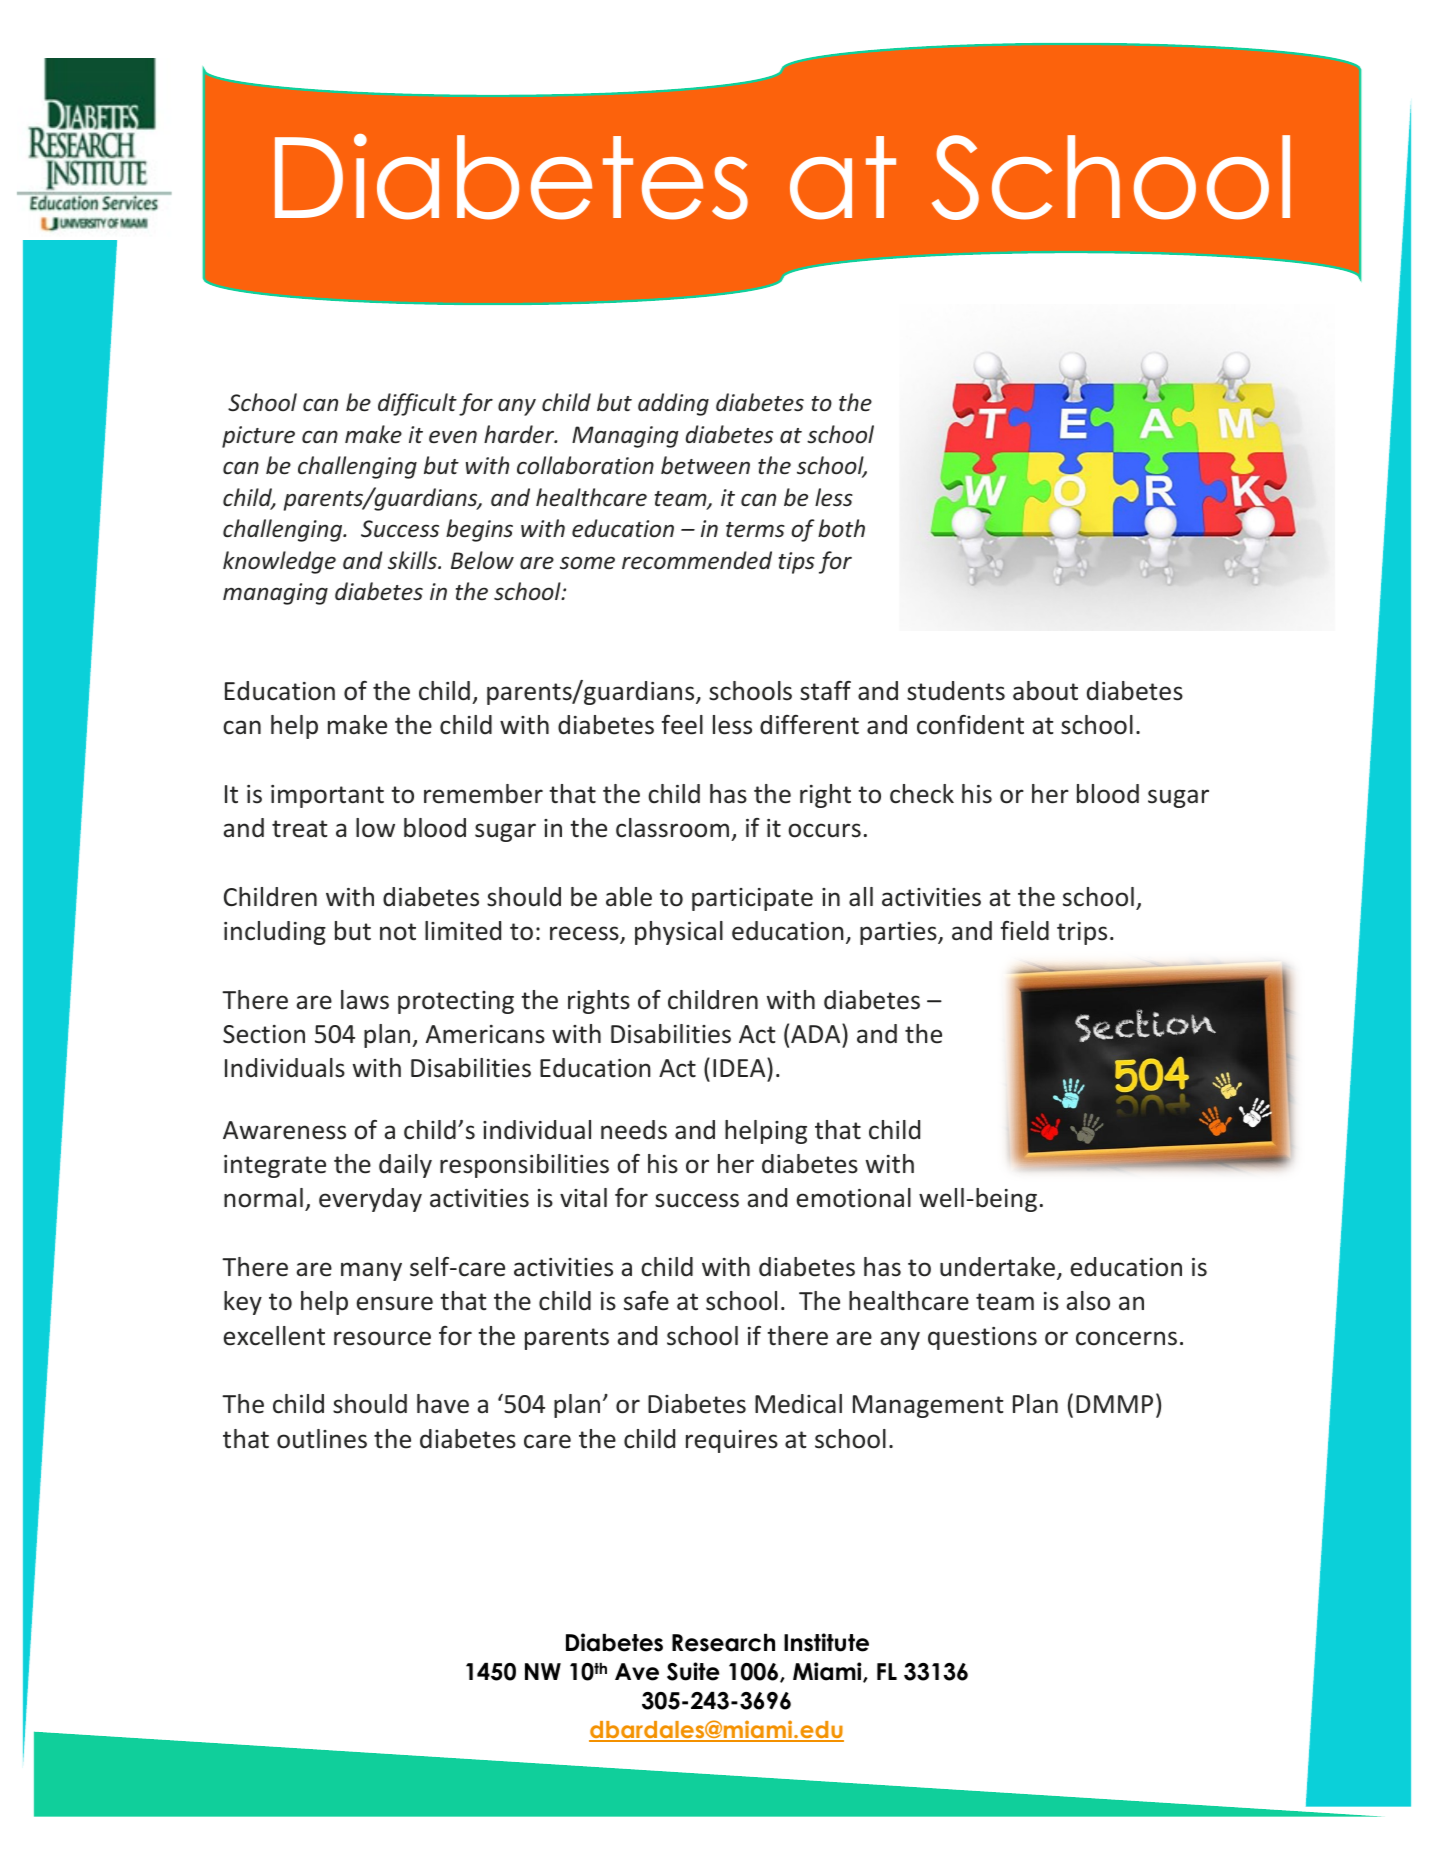 The width and height of the image is (1434, 1856). Describe the element at coordinates (723, 1643) in the image. I see `Research` at that location.
